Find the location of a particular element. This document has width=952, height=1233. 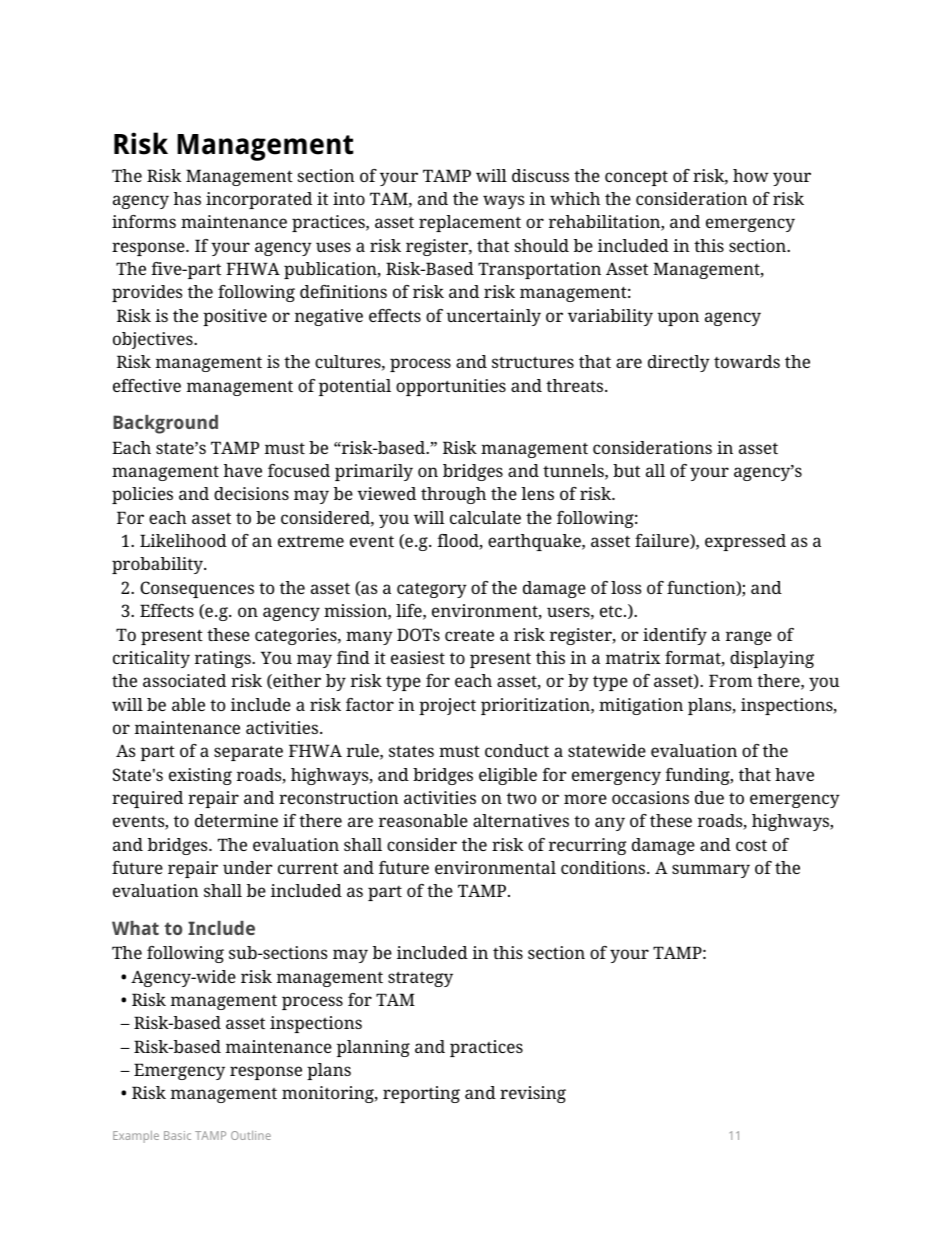

directly is located at coordinates (679, 363).
